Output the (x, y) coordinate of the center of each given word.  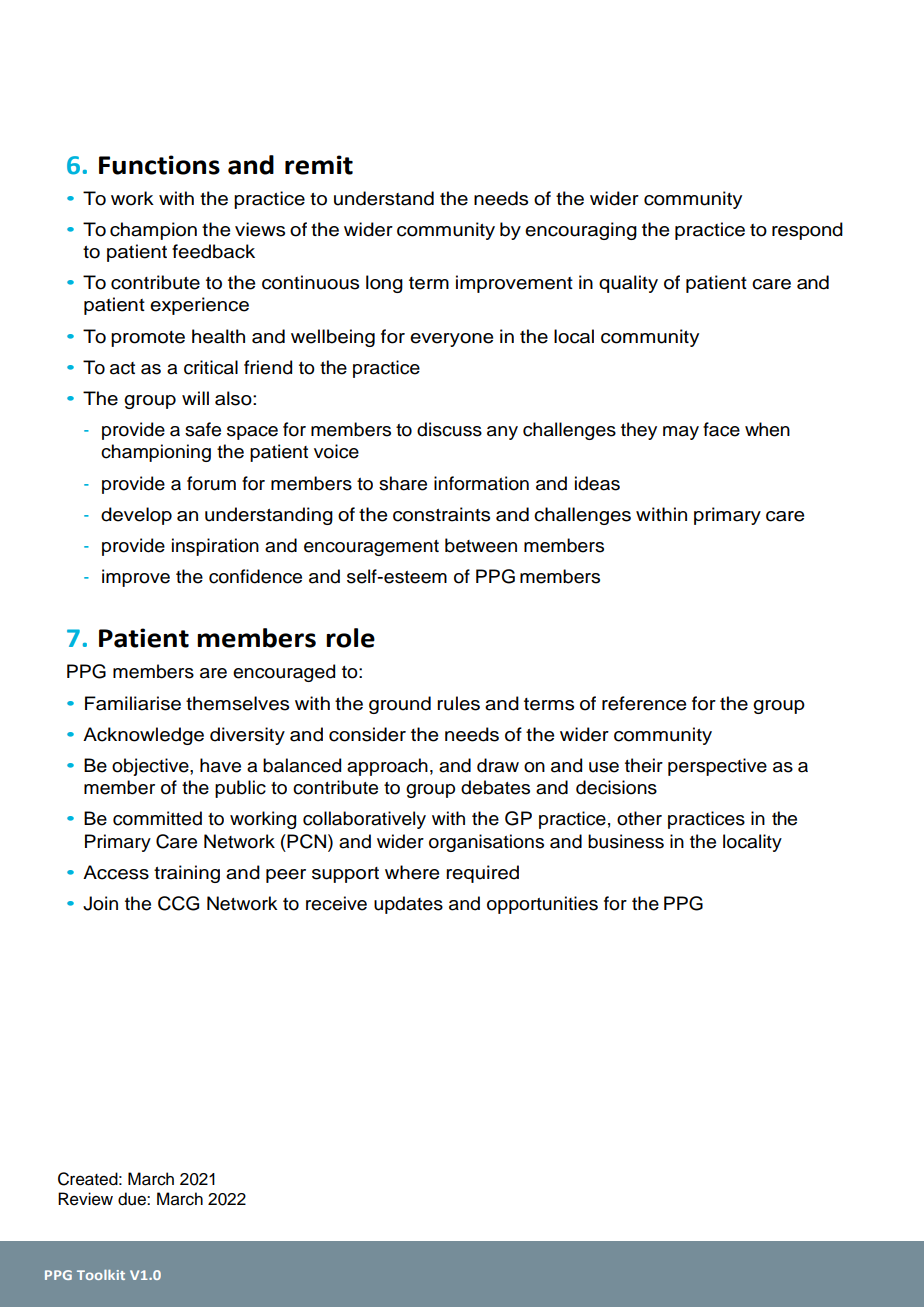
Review (85, 1199)
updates (408, 905)
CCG (178, 903)
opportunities (542, 905)
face (721, 429)
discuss (449, 429)
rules (458, 703)
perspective (717, 767)
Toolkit (101, 1275)
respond (807, 231)
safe (203, 429)
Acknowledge (143, 736)
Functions (159, 165)
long (384, 284)
